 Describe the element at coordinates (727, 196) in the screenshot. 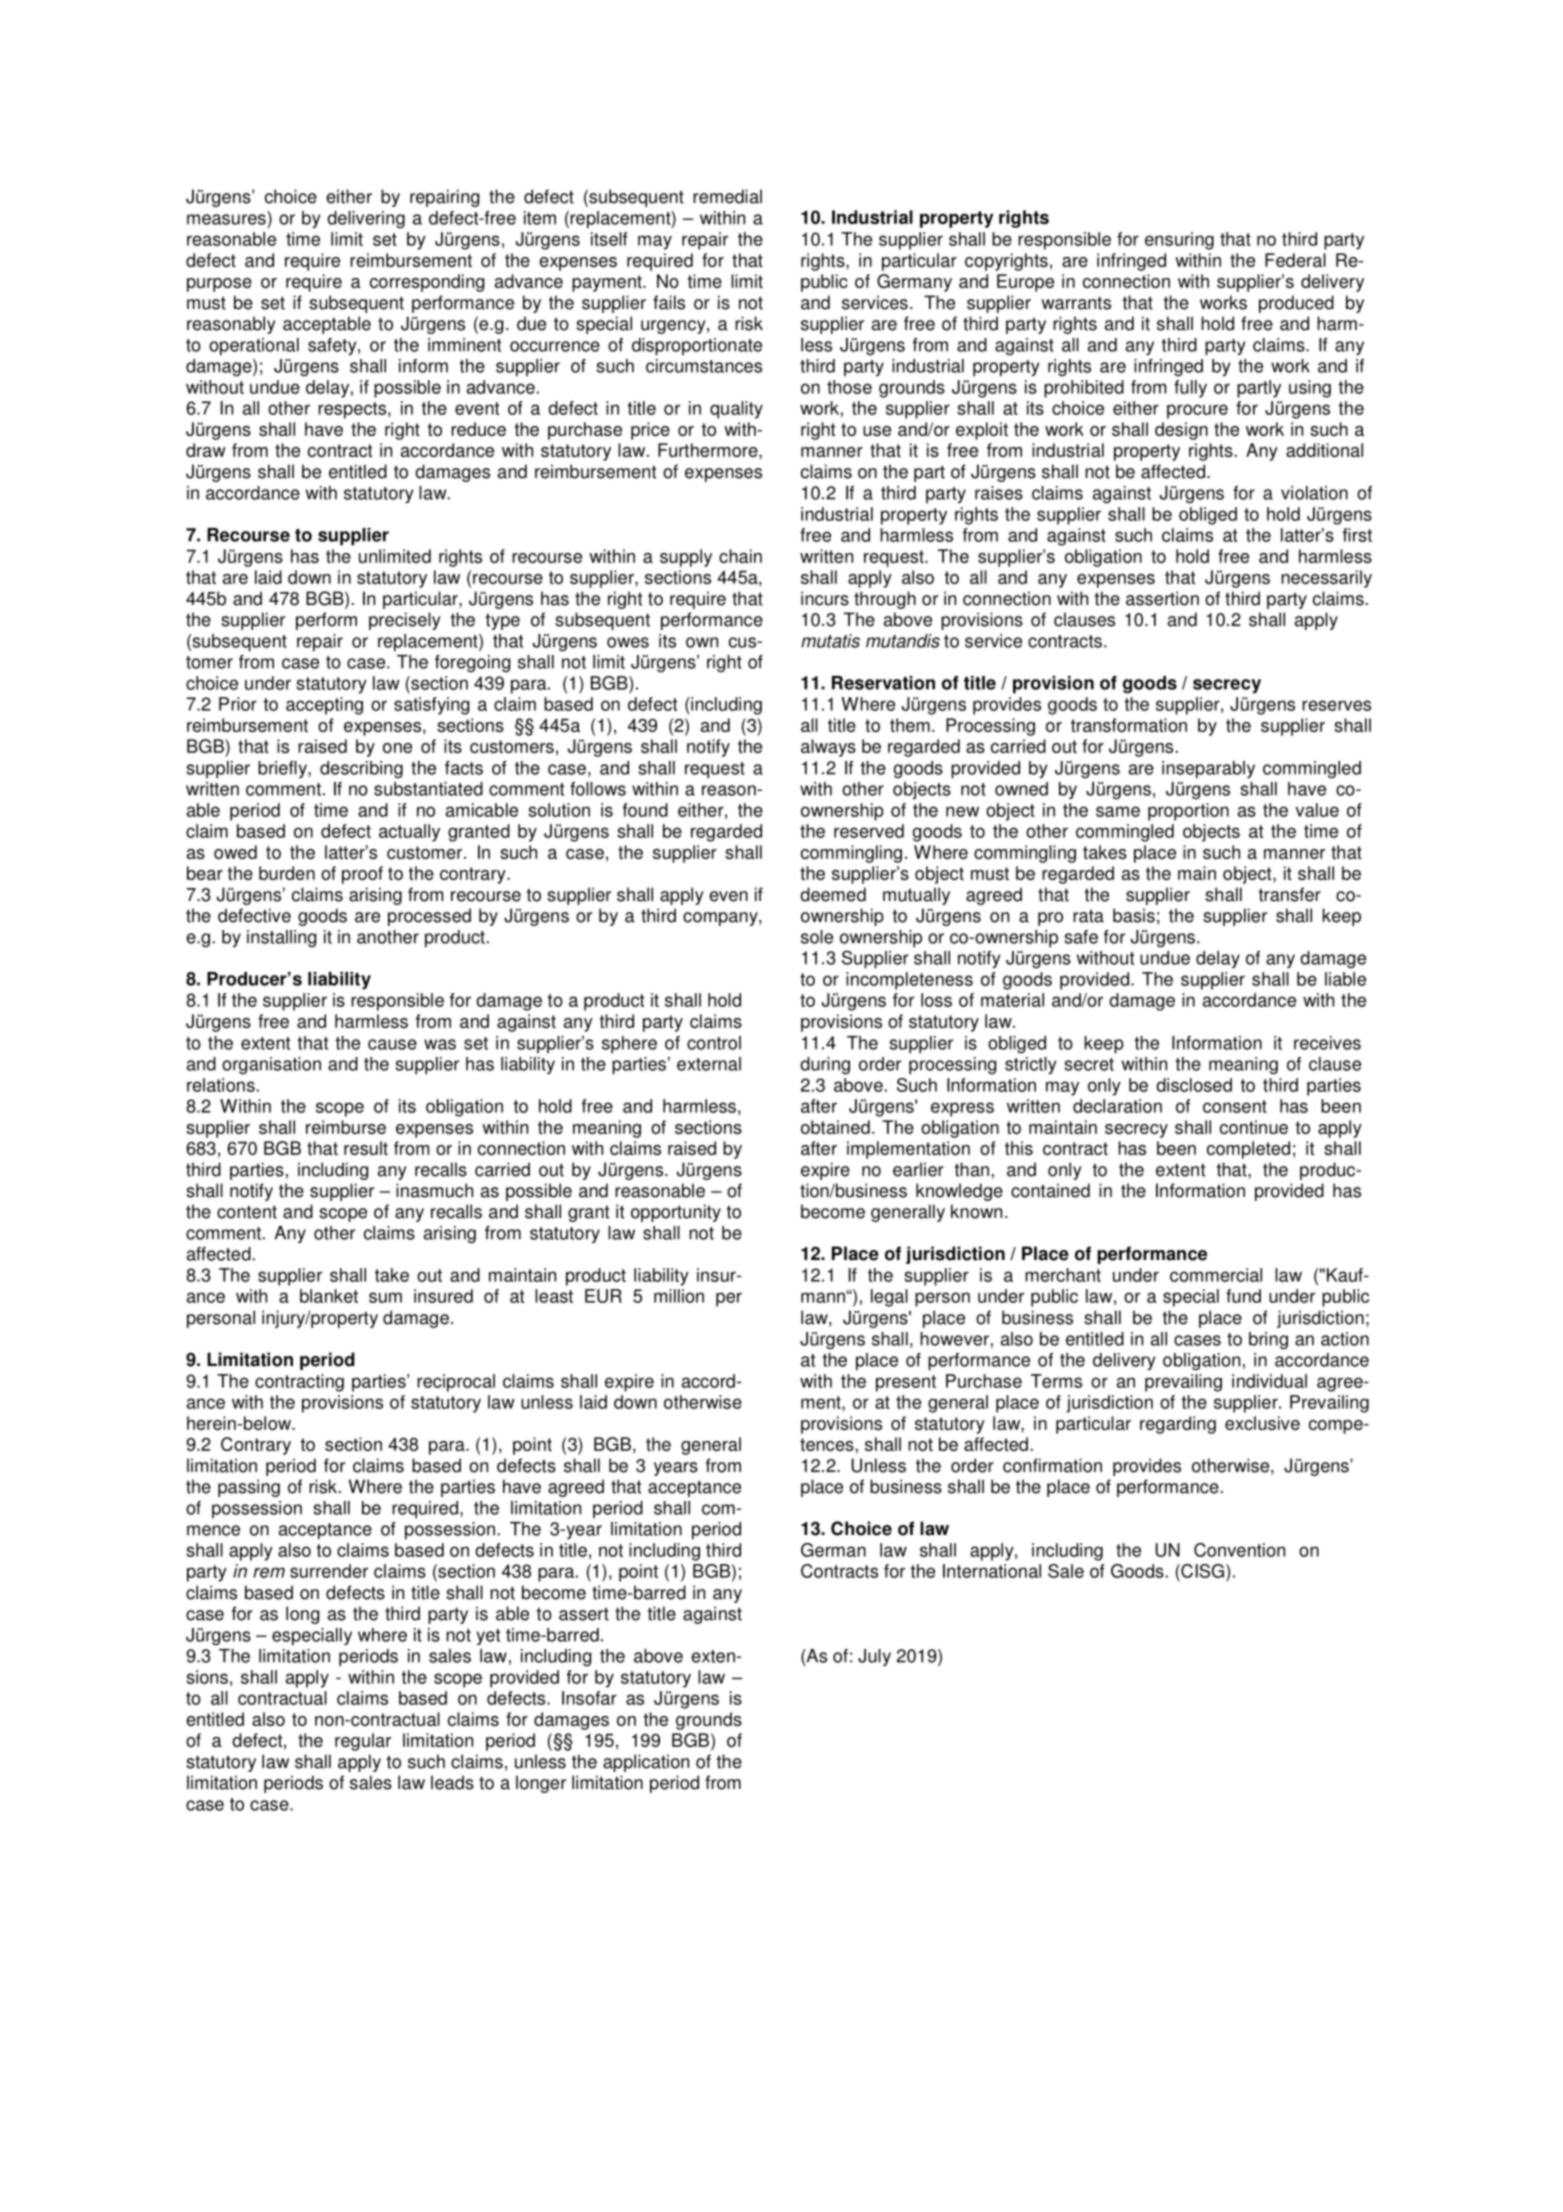

I see `remedial` at that location.
